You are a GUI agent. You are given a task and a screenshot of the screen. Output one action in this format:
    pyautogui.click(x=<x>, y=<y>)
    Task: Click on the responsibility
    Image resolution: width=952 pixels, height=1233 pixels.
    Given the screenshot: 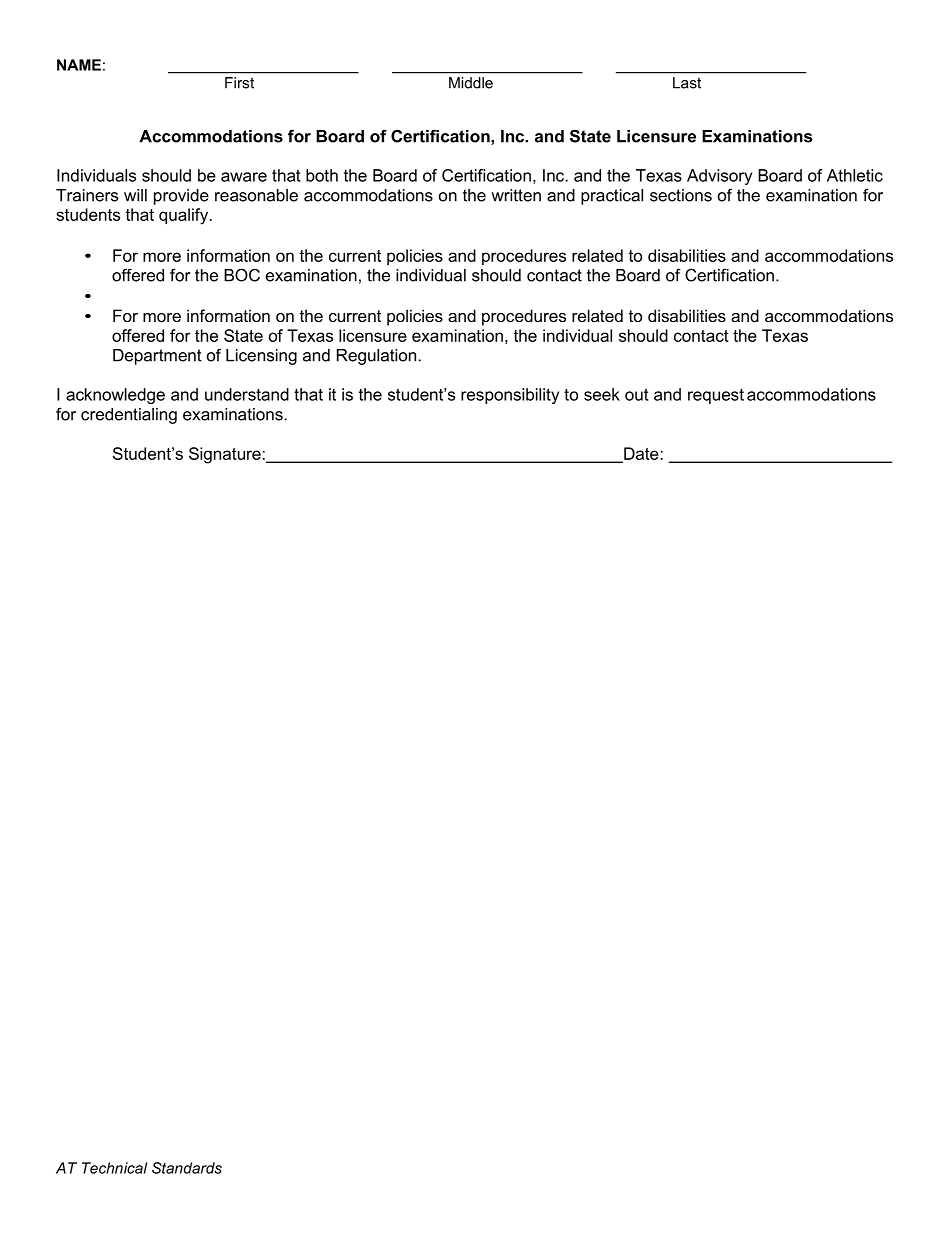 What is the action you would take?
    pyautogui.click(x=510, y=396)
